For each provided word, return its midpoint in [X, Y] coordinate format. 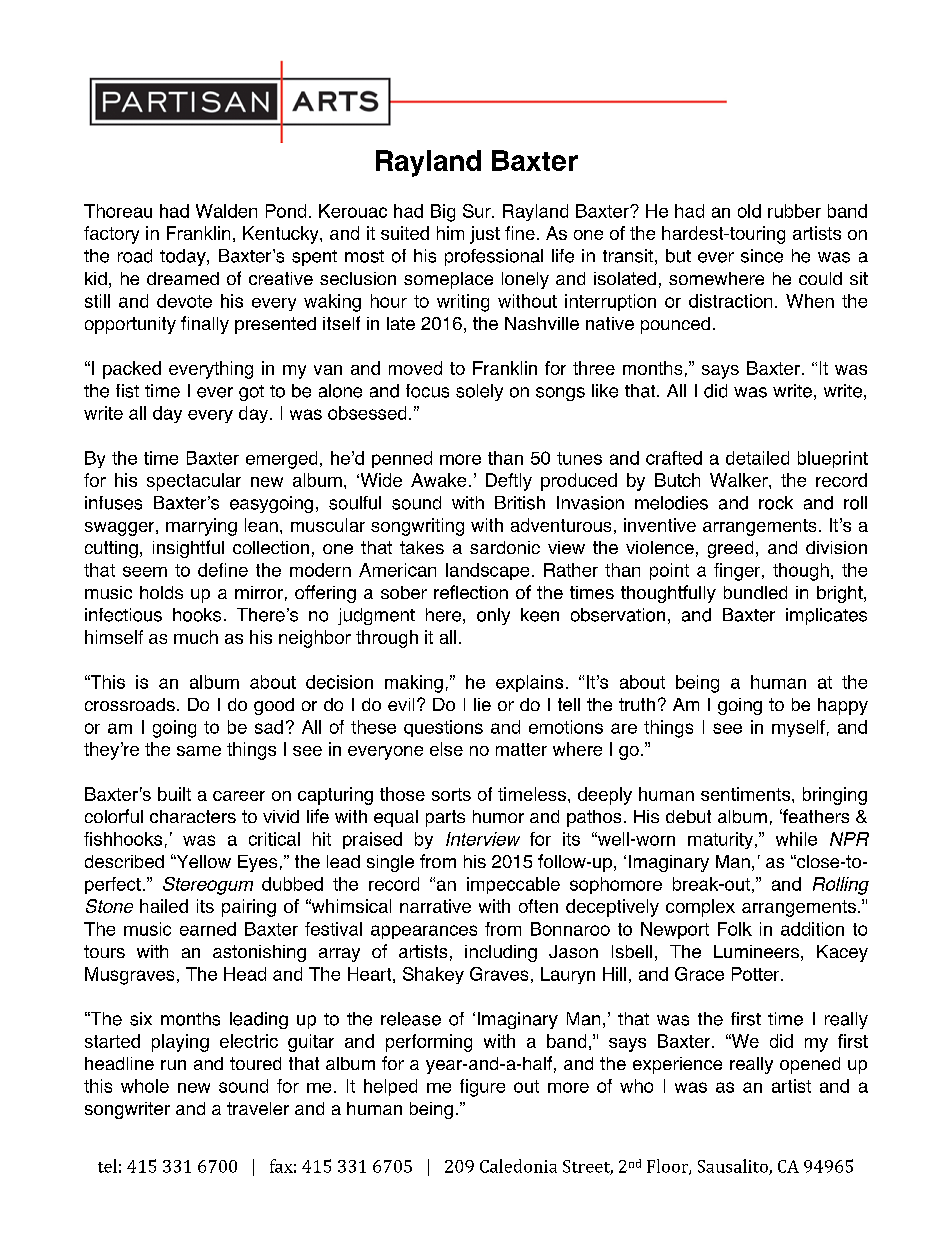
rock [776, 503]
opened [810, 1065]
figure [482, 1088]
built [174, 794]
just [485, 235]
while [796, 839]
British [520, 503]
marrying [201, 527]
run [173, 1065]
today [184, 257]
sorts [451, 794]
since [762, 256]
